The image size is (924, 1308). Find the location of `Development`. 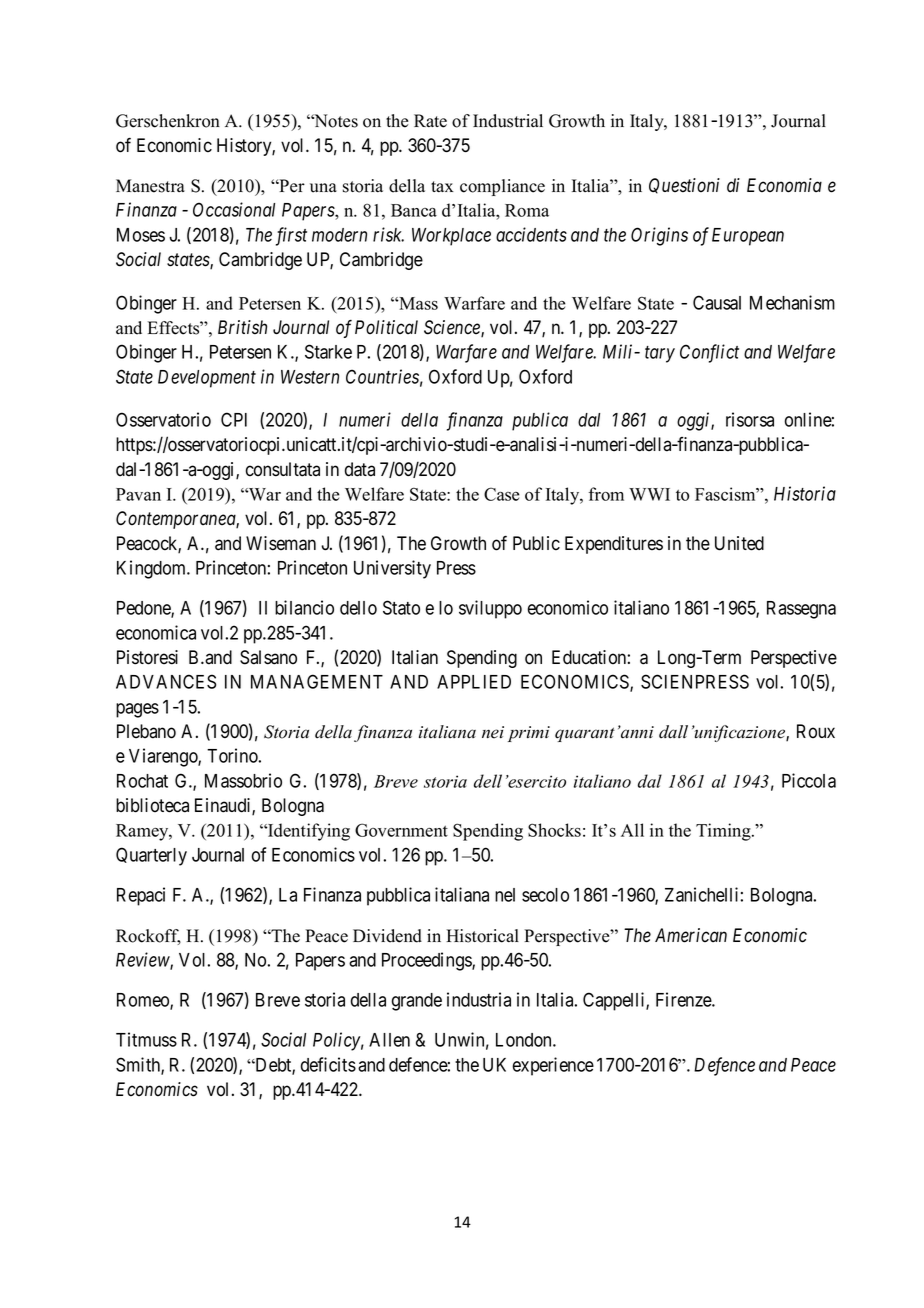

Development is located at coordinates (207, 379).
